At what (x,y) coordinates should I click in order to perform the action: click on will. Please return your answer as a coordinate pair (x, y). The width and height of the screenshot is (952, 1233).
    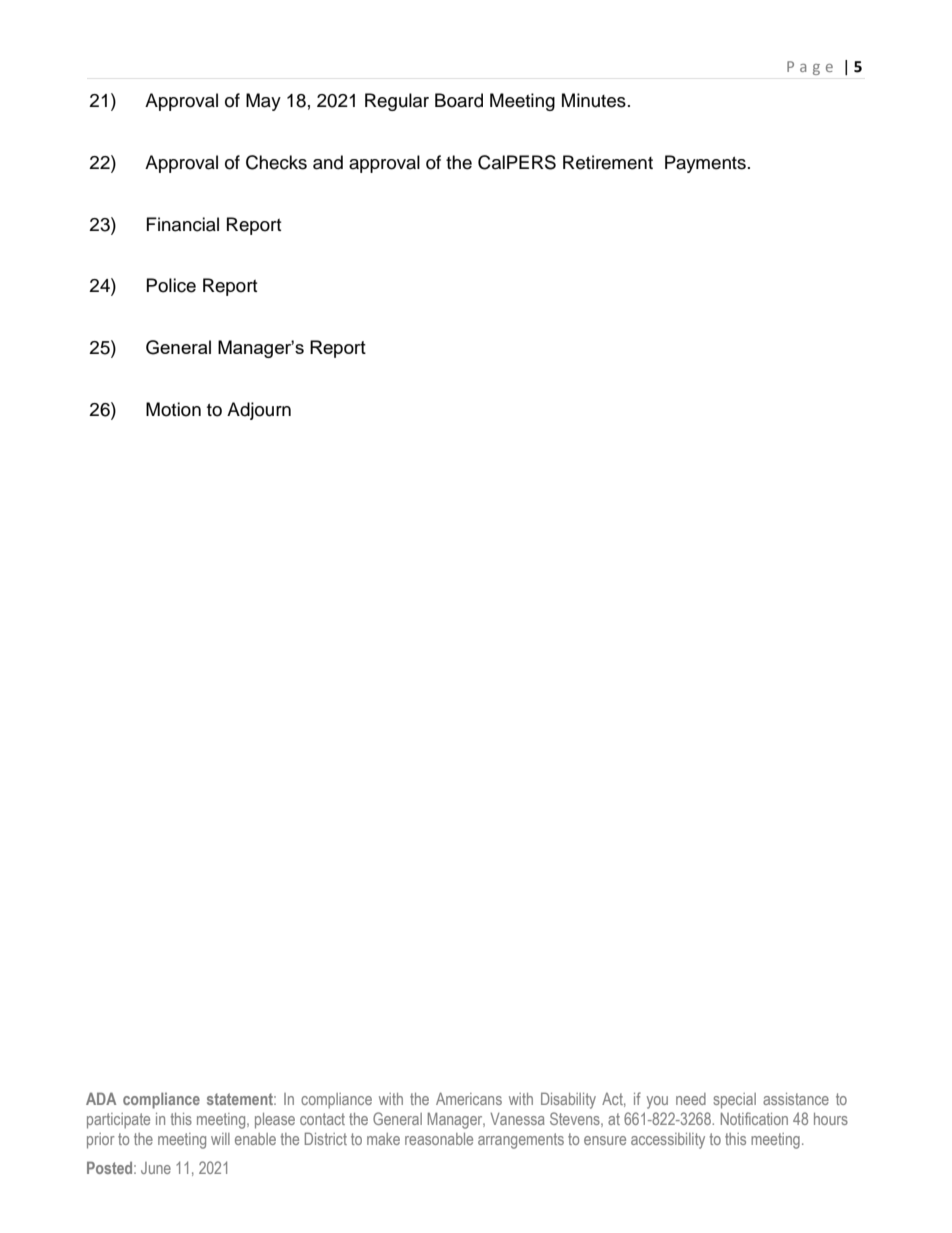
    Looking at the image, I should click on (220, 1139).
